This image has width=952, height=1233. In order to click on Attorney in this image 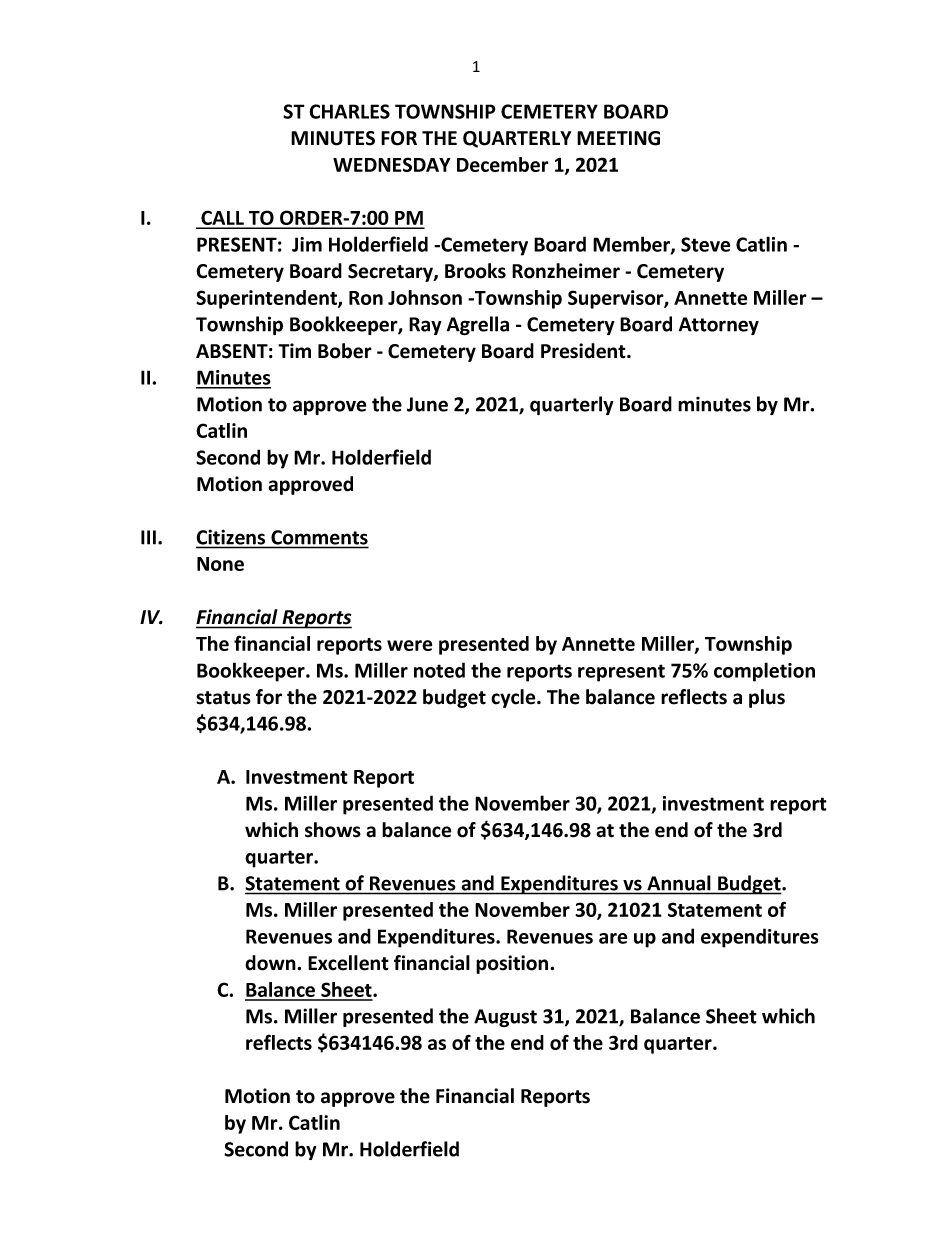, I will do `click(719, 326)`.
